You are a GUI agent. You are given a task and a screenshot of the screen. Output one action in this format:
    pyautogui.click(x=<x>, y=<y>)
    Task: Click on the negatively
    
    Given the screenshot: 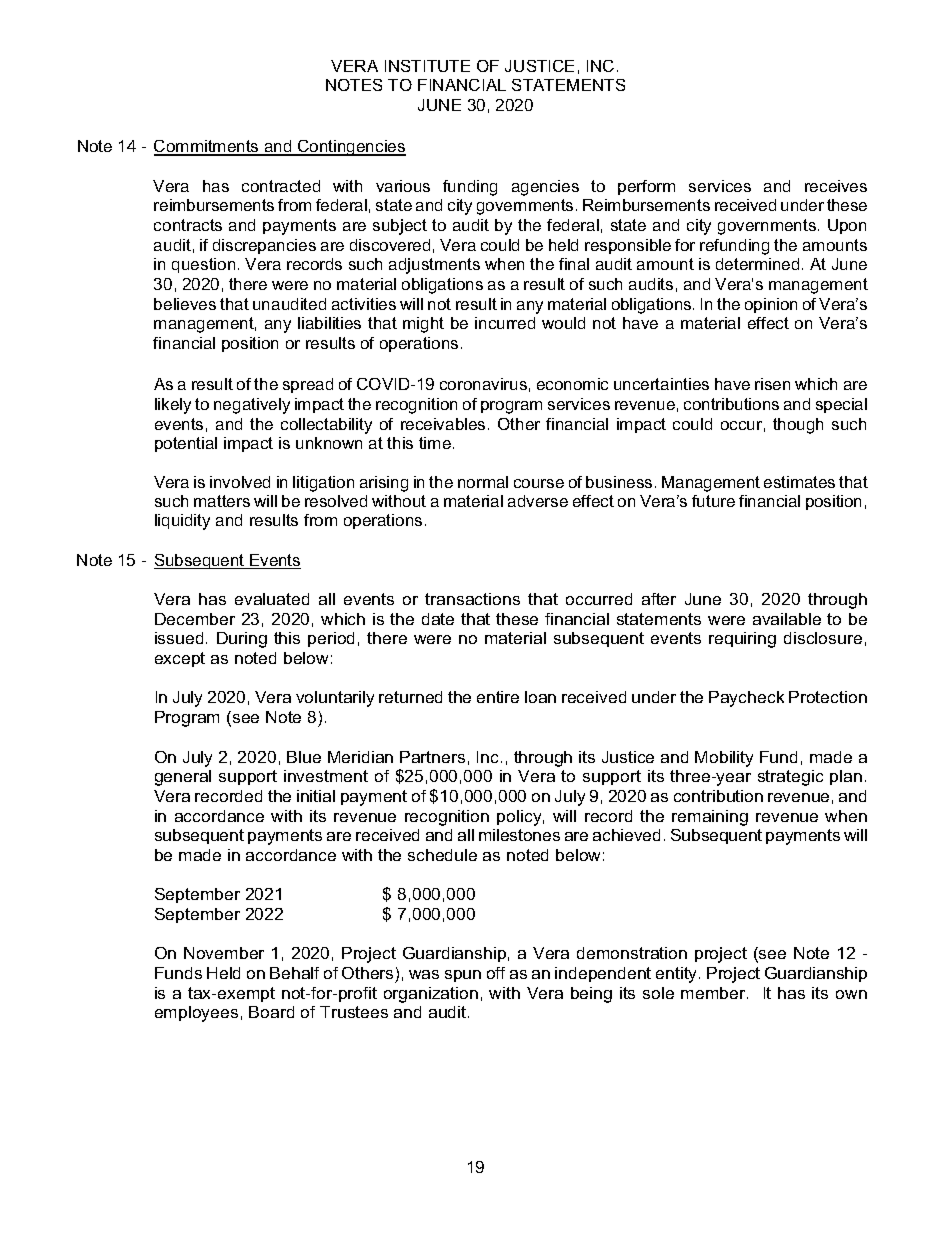 What is the action you would take?
    pyautogui.click(x=252, y=406)
